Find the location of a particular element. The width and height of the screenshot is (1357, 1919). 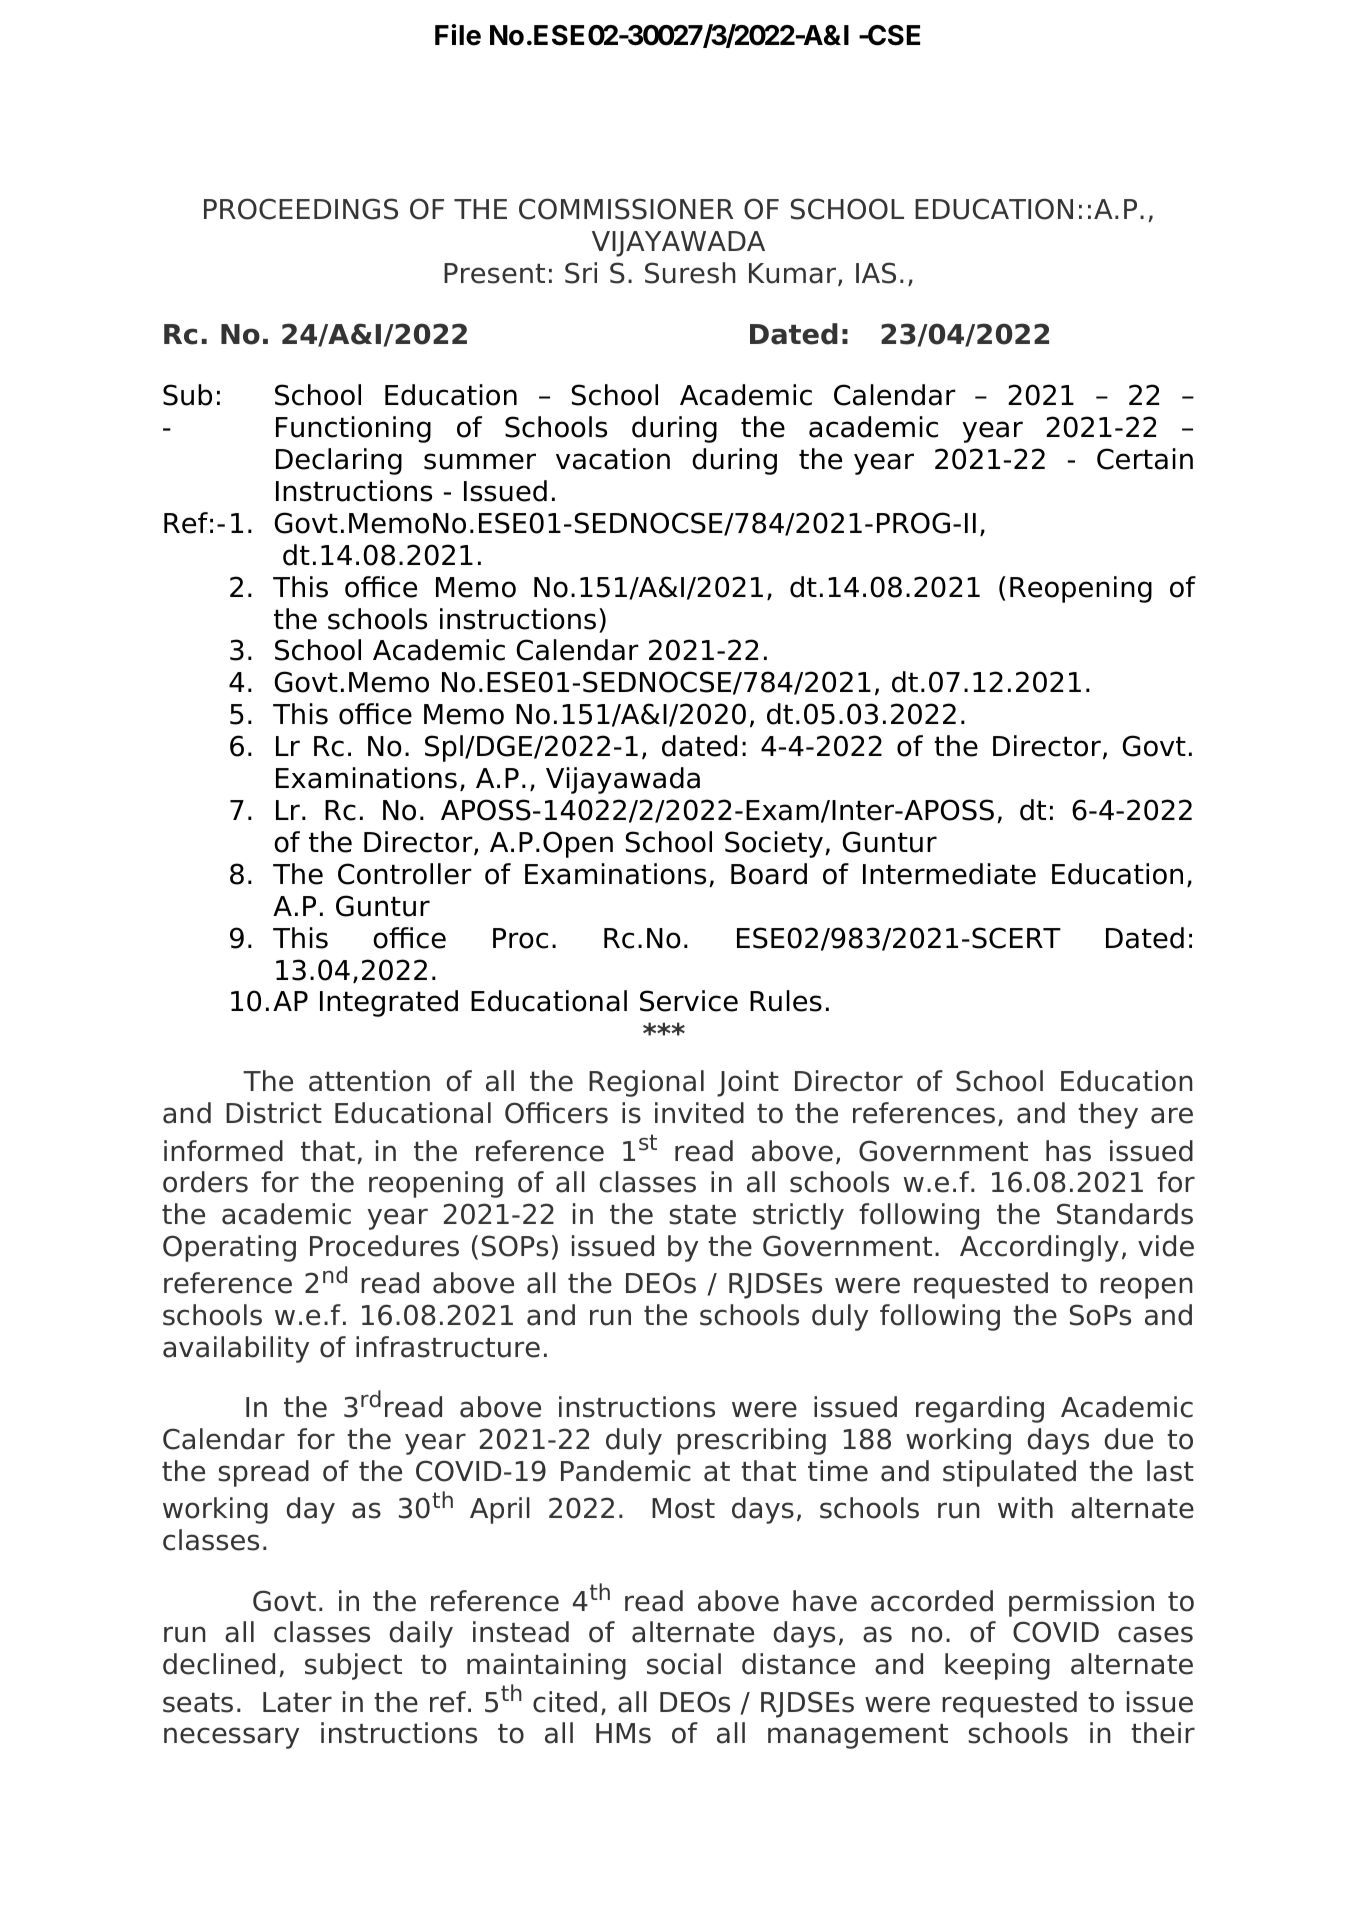

IAS is located at coordinates (876, 273).
